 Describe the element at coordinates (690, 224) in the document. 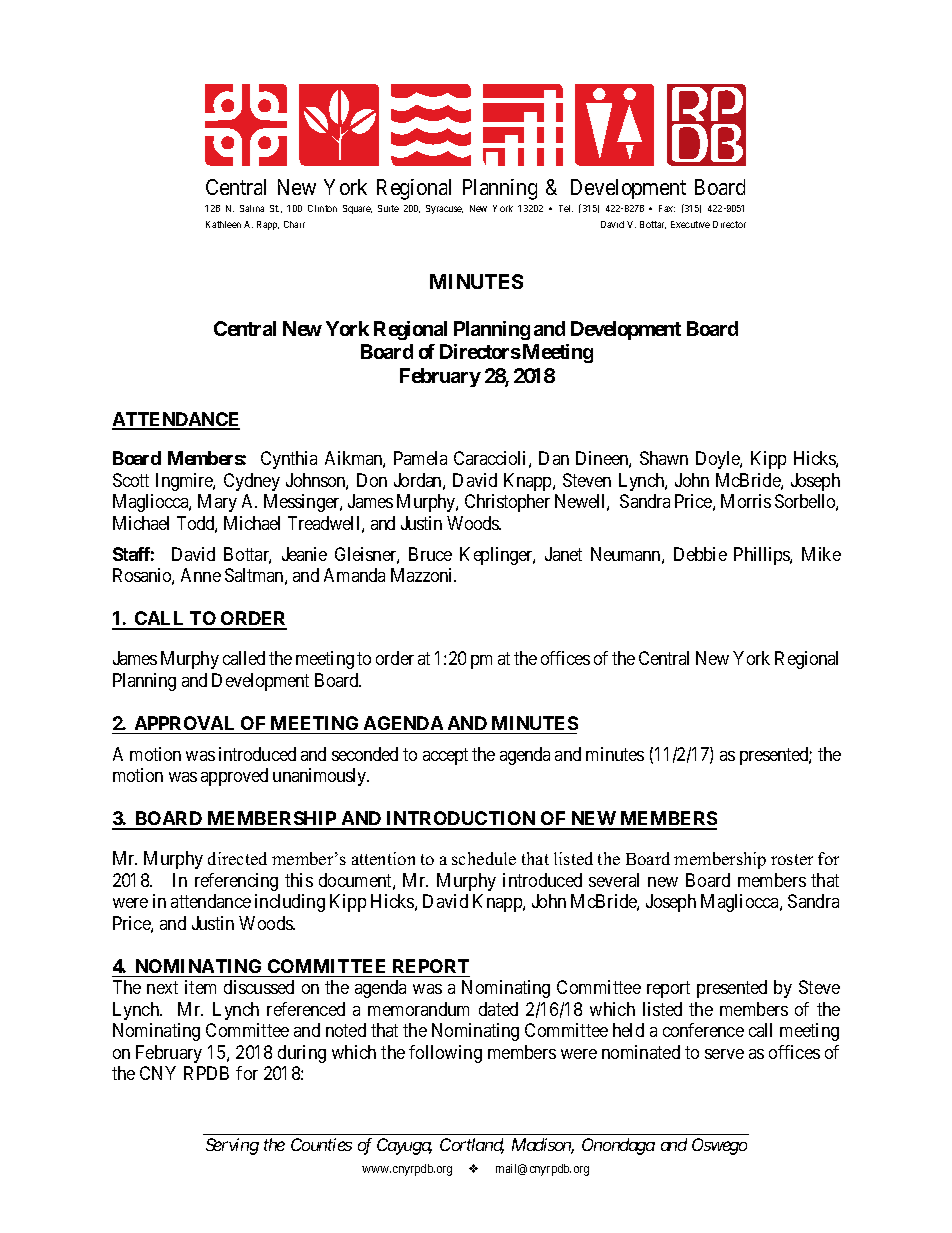

I see `Executive` at that location.
